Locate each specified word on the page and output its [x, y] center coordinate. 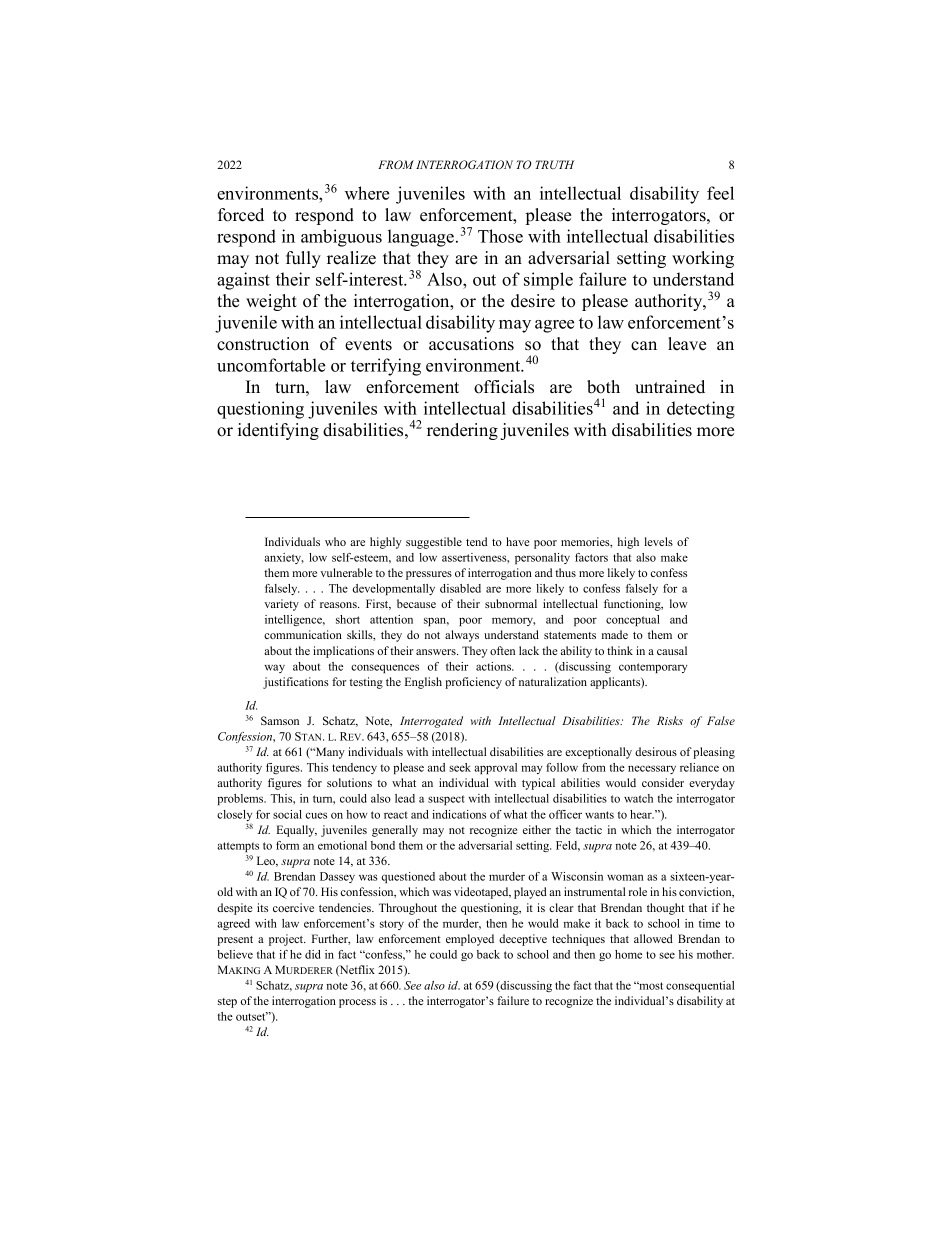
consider [663, 782]
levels [659, 541]
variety [281, 605]
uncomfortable [271, 365]
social [287, 814]
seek [460, 767]
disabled [460, 588]
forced [241, 215]
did [312, 954]
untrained [670, 387]
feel [720, 193]
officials [504, 387]
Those [500, 236]
